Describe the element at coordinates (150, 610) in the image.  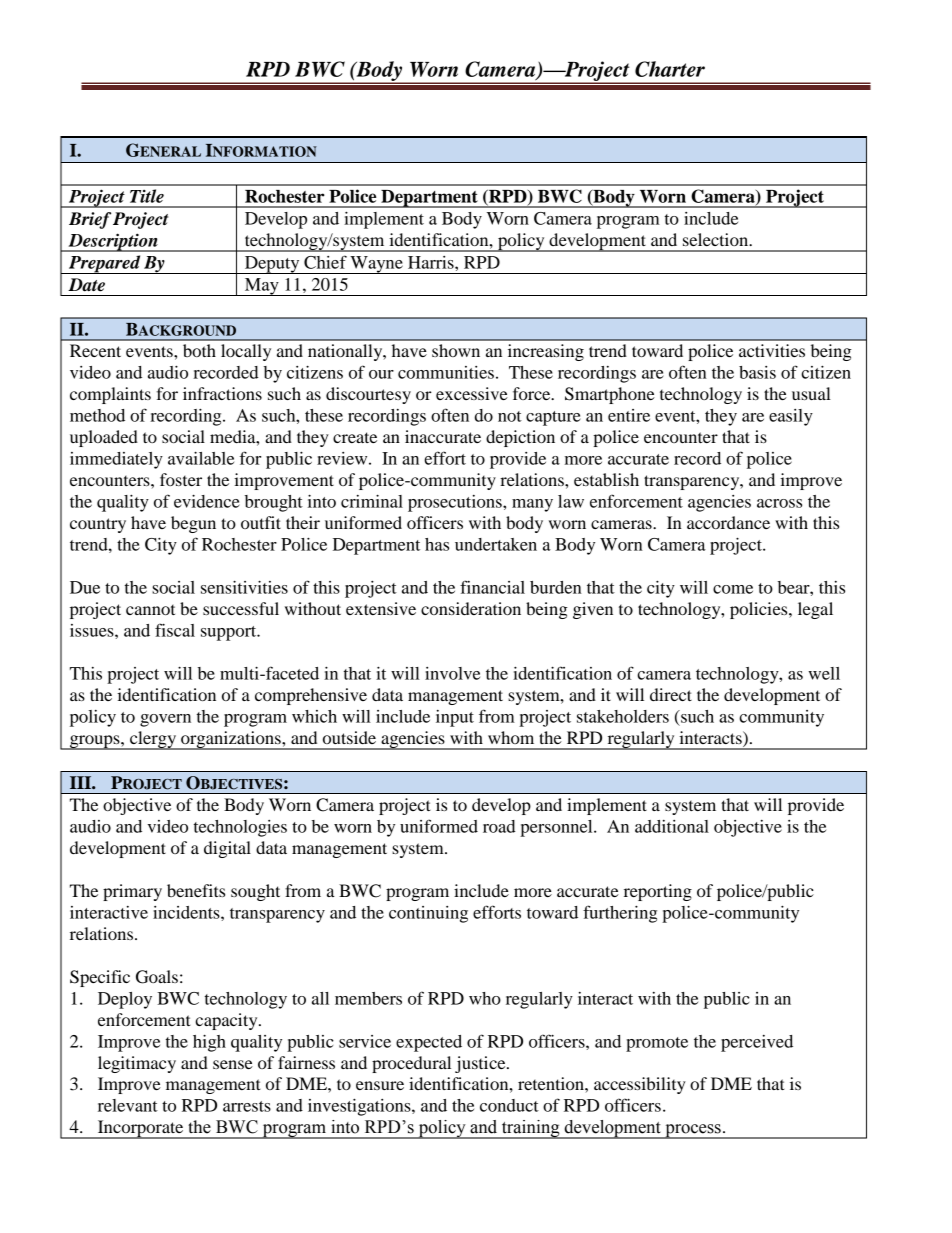
I see `cannot` at that location.
